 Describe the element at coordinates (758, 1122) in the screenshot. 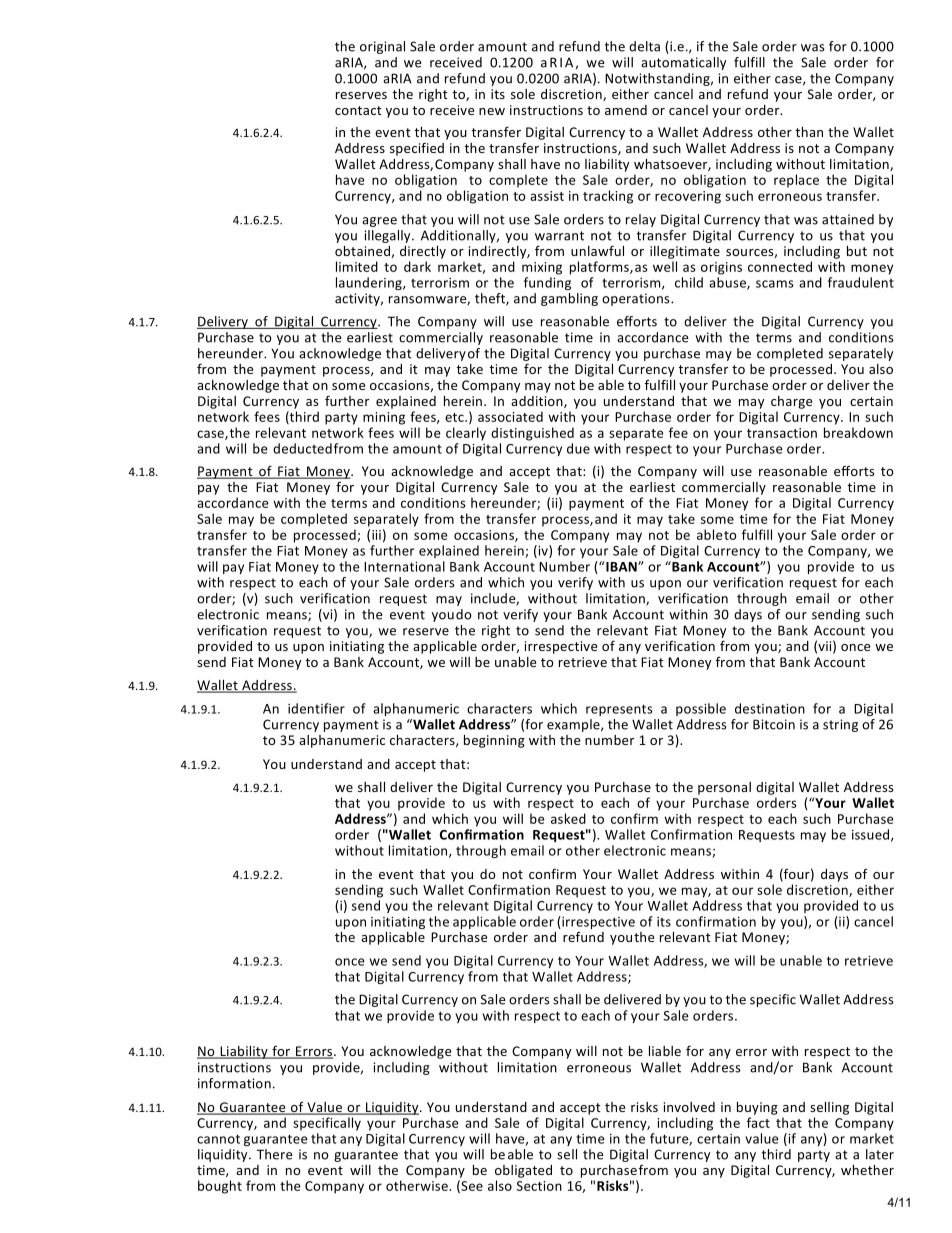

I see `fact` at that location.
